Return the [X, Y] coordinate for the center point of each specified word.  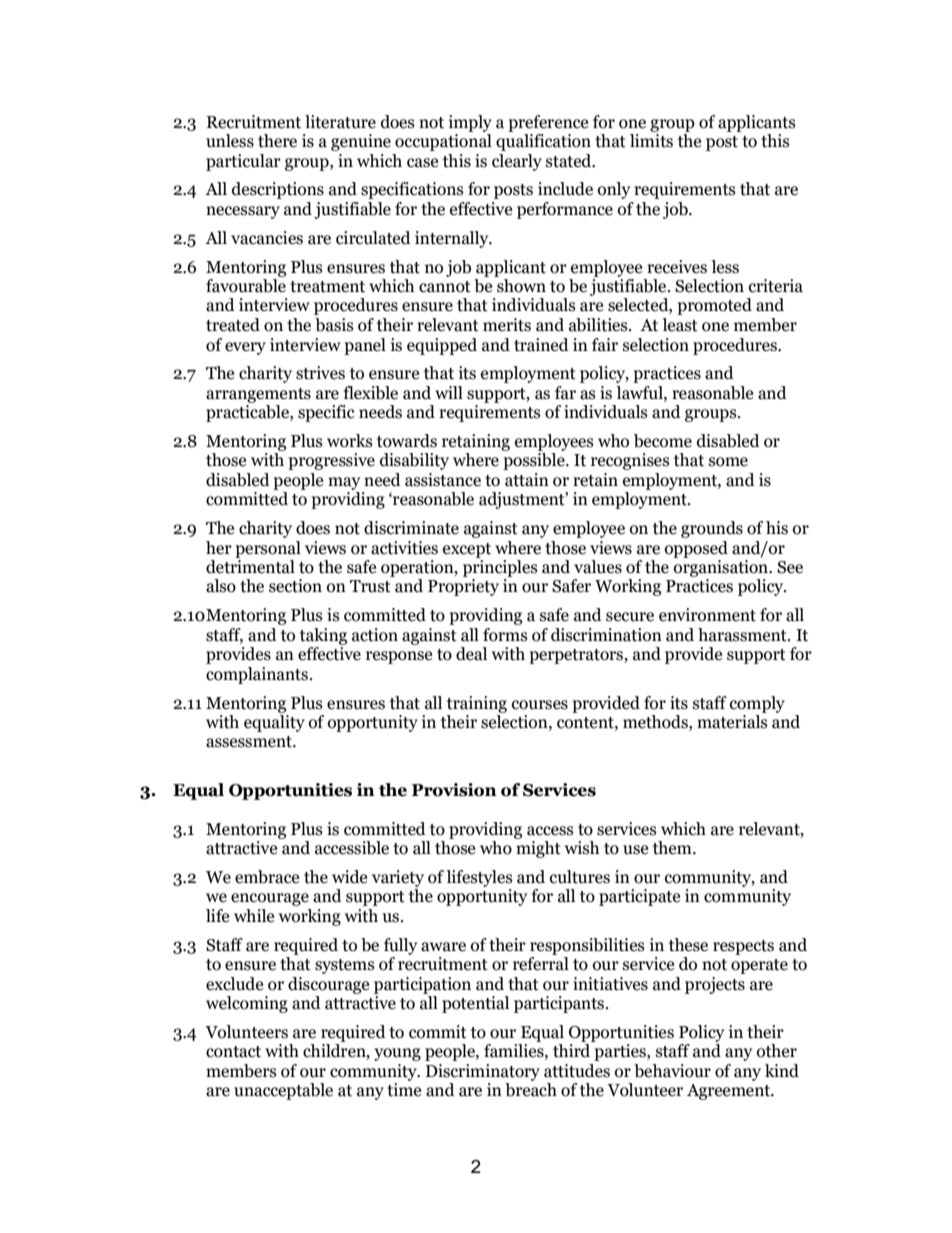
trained [541, 345]
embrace [267, 877]
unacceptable [283, 1091]
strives [320, 373]
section [295, 586]
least [680, 325]
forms [505, 635]
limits [651, 141]
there [277, 141]
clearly [517, 162]
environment [707, 615]
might [538, 849]
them [673, 848]
